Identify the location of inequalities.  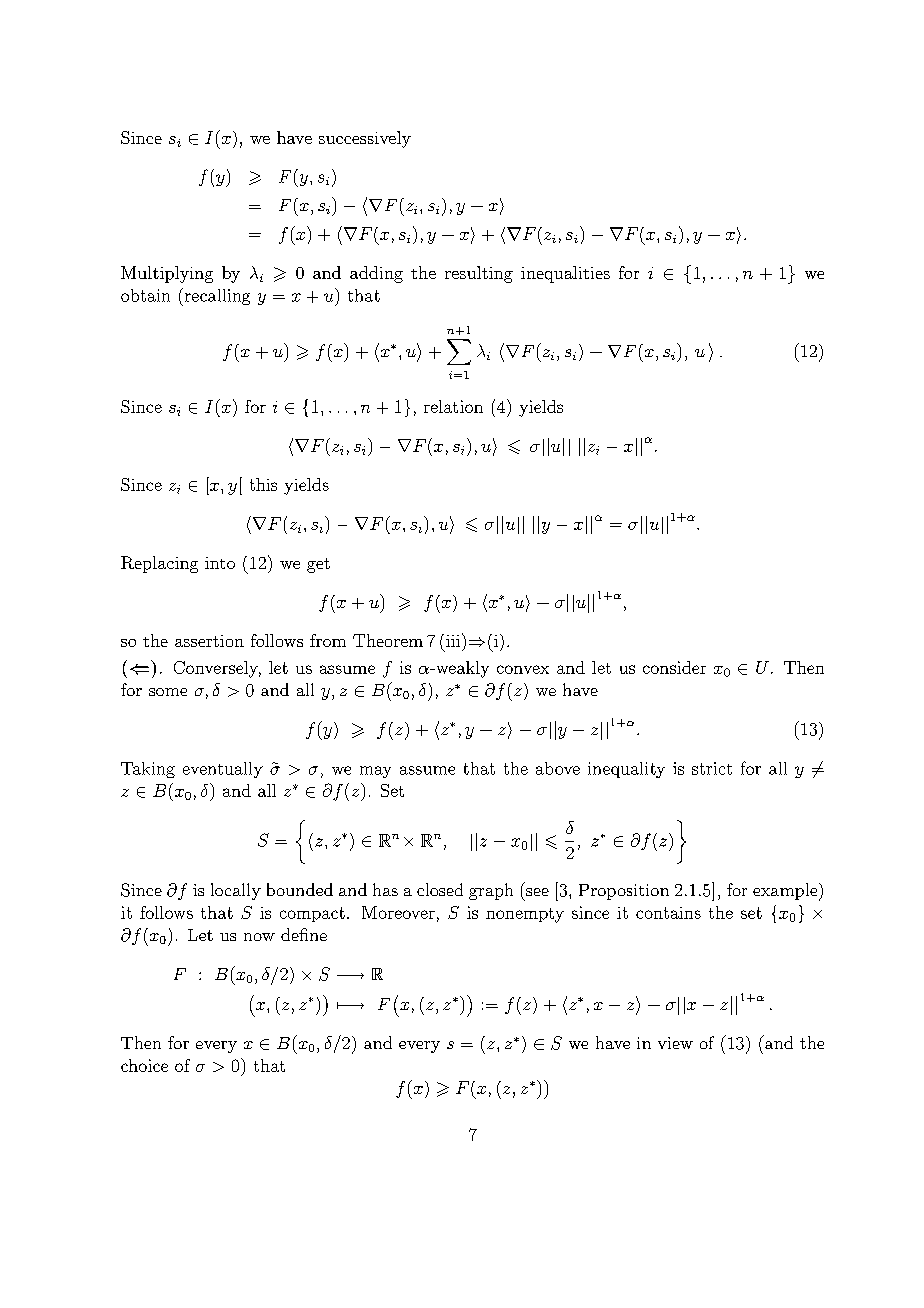
(565, 274).
